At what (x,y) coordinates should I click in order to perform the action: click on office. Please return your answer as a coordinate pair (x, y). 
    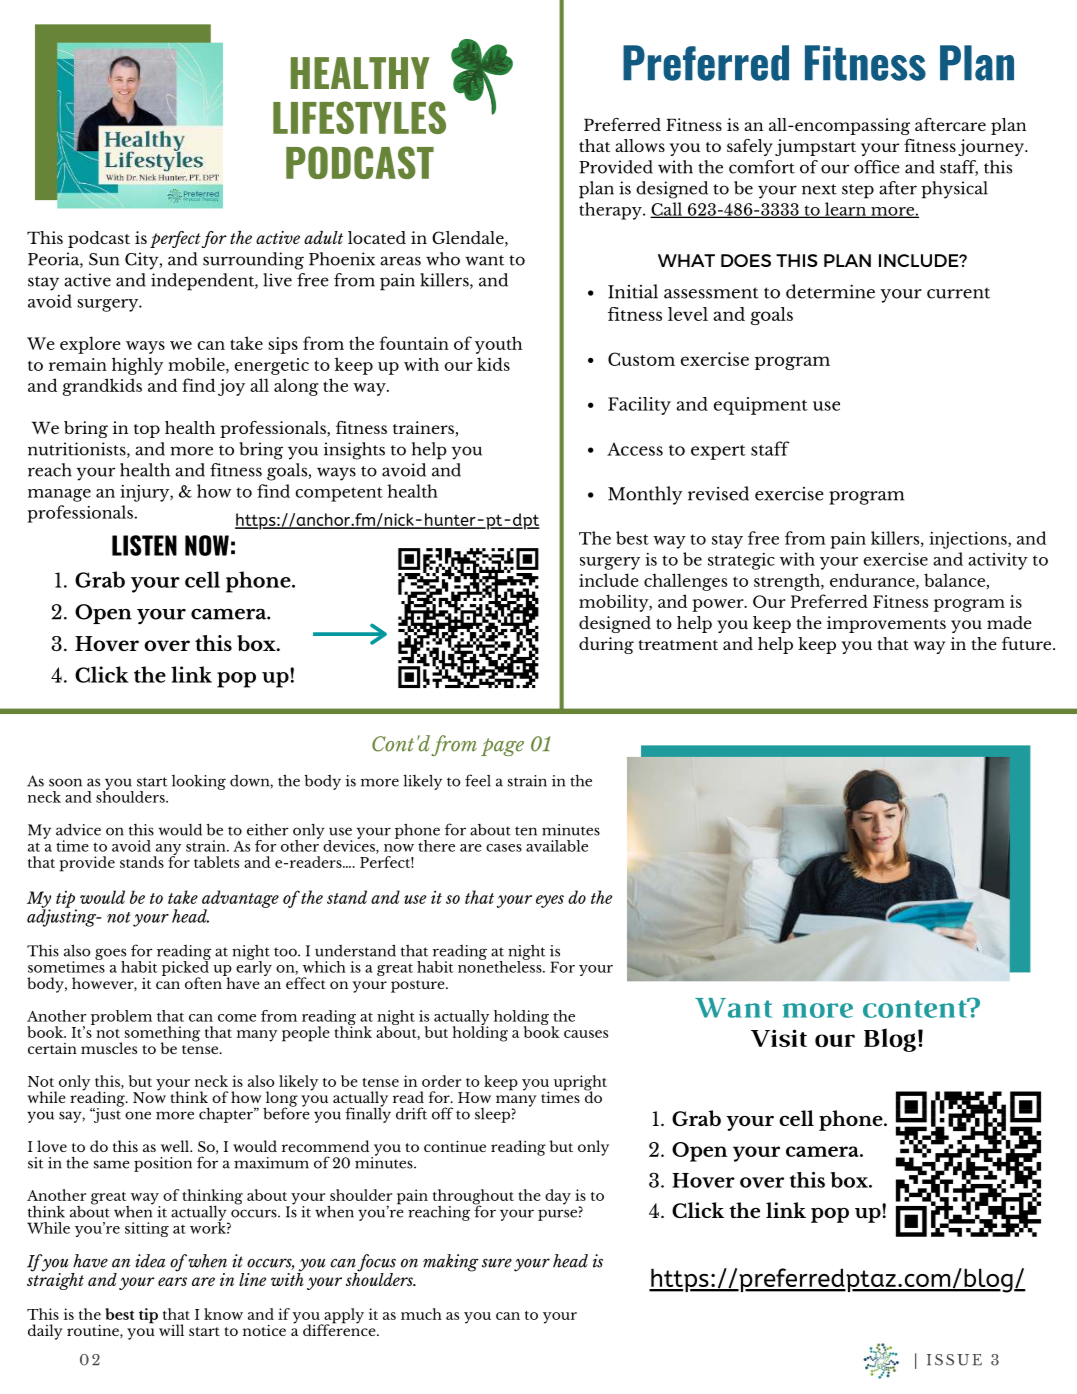
    Looking at the image, I should click on (877, 167).
